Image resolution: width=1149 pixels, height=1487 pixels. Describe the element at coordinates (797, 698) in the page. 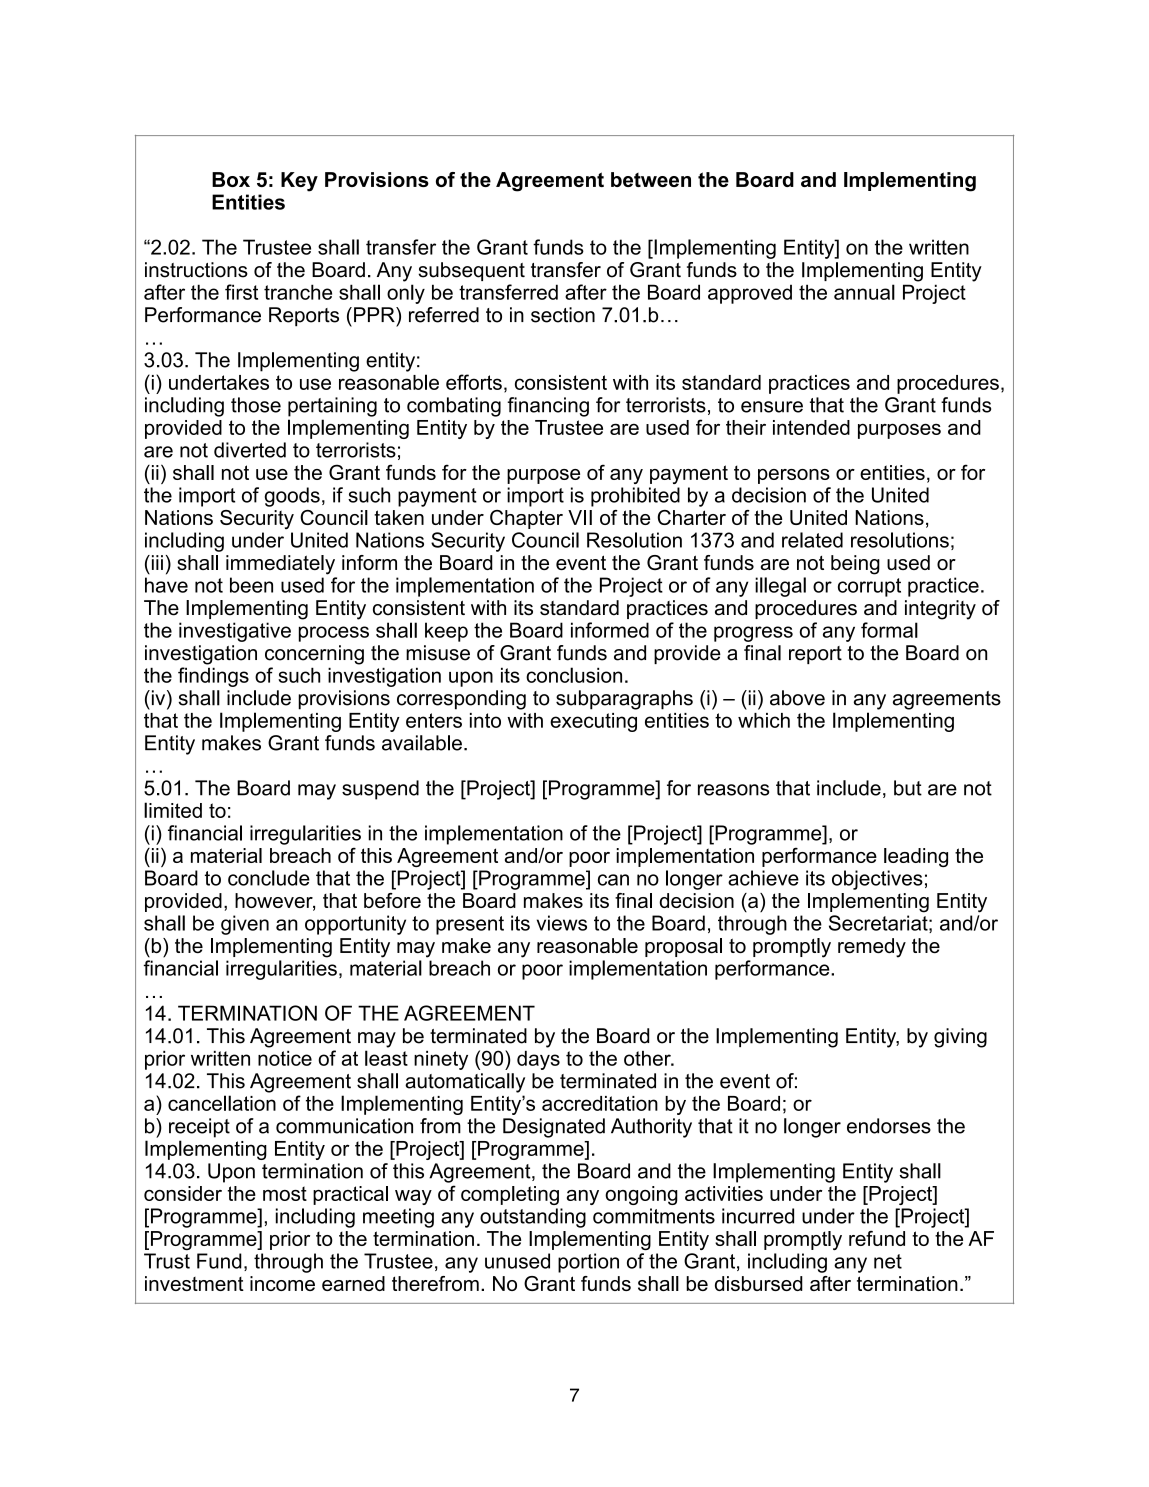

I see `above` at that location.
